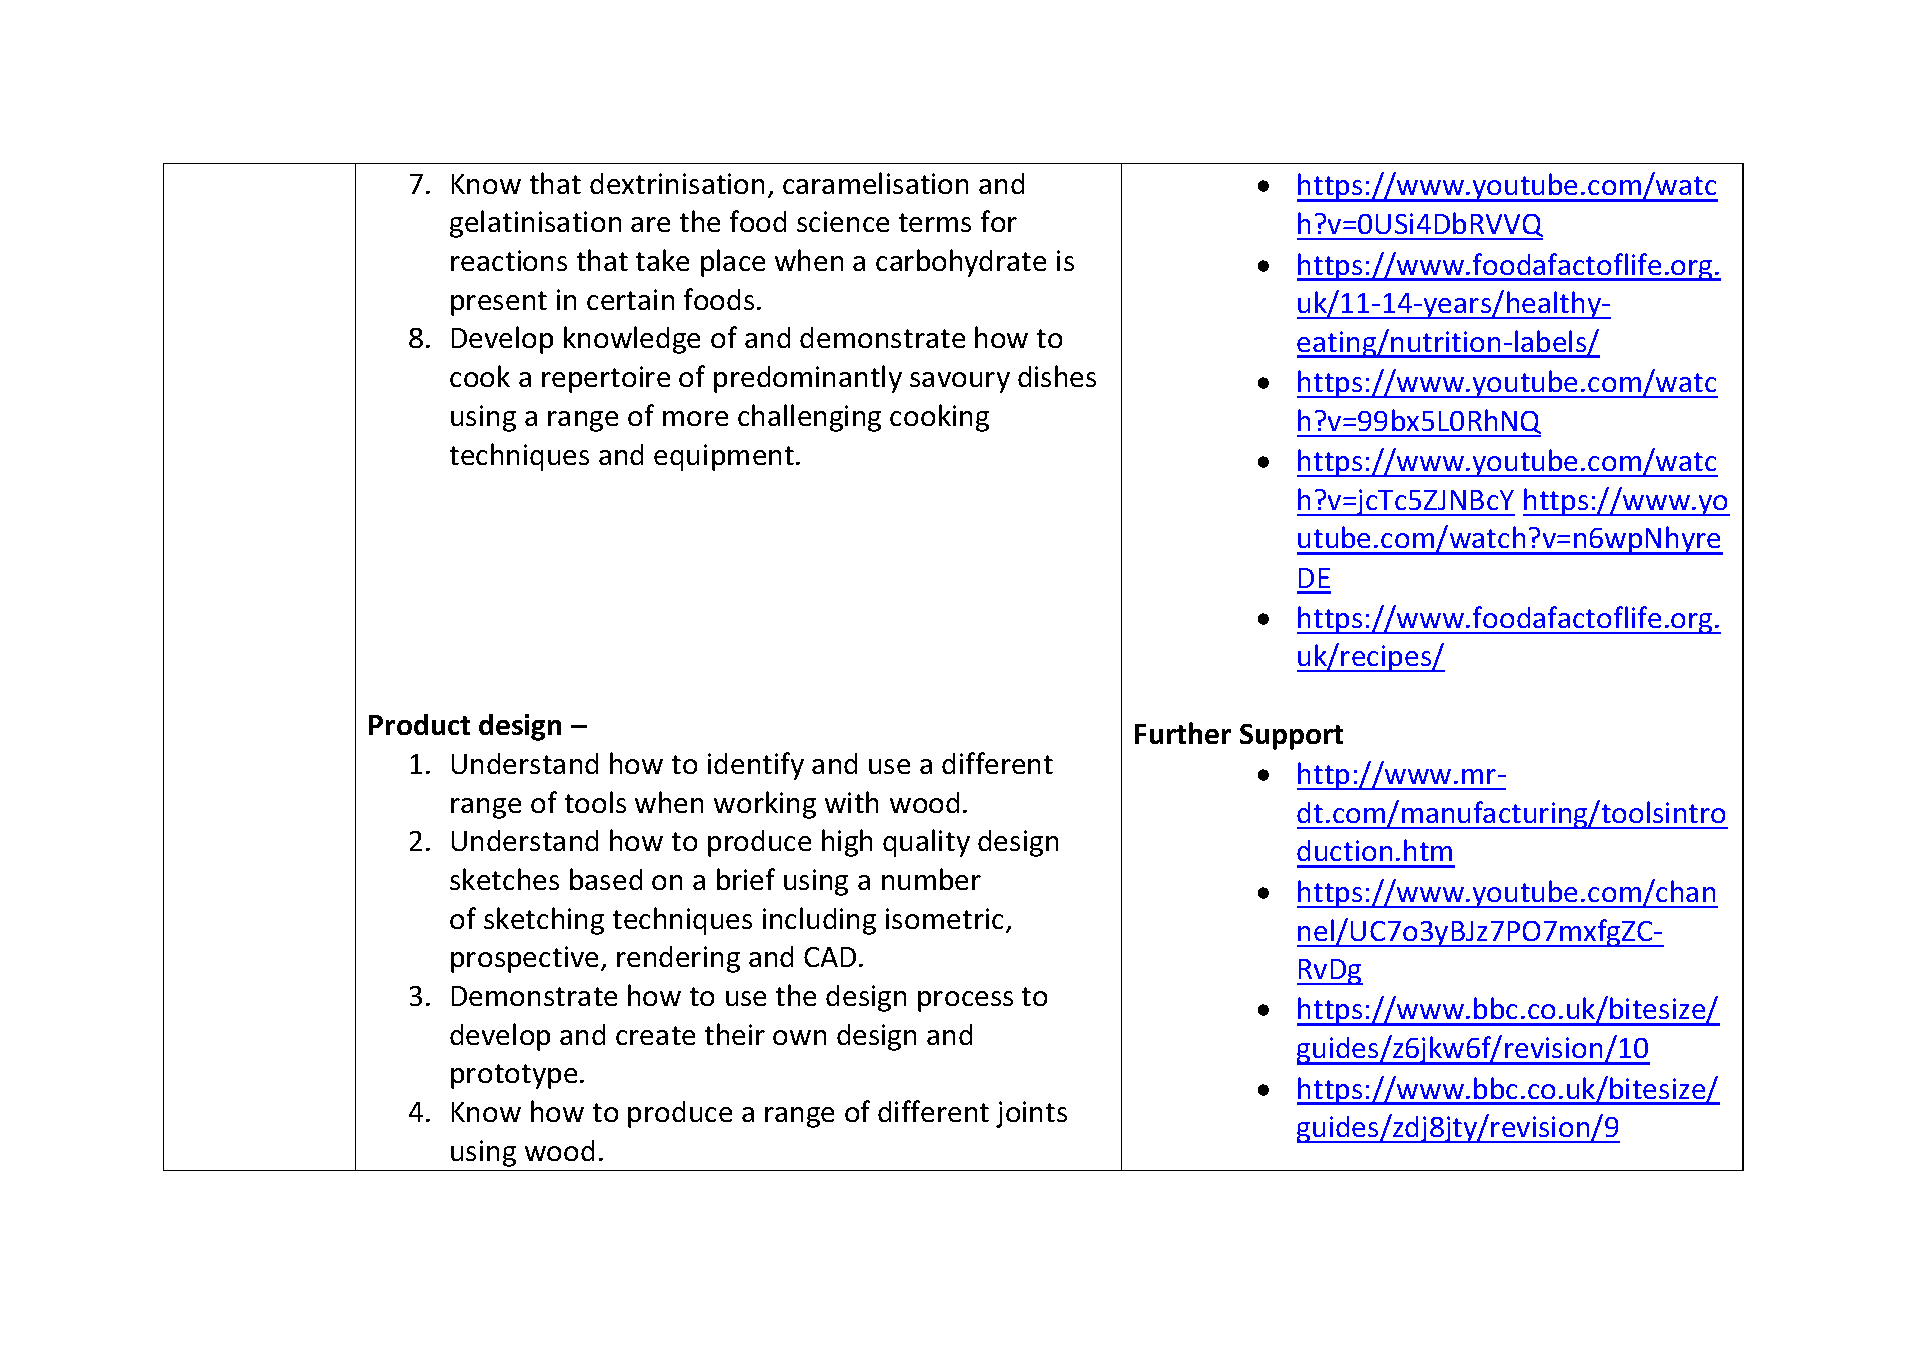  Describe the element at coordinates (1183, 733) in the document. I see `Further` at that location.
